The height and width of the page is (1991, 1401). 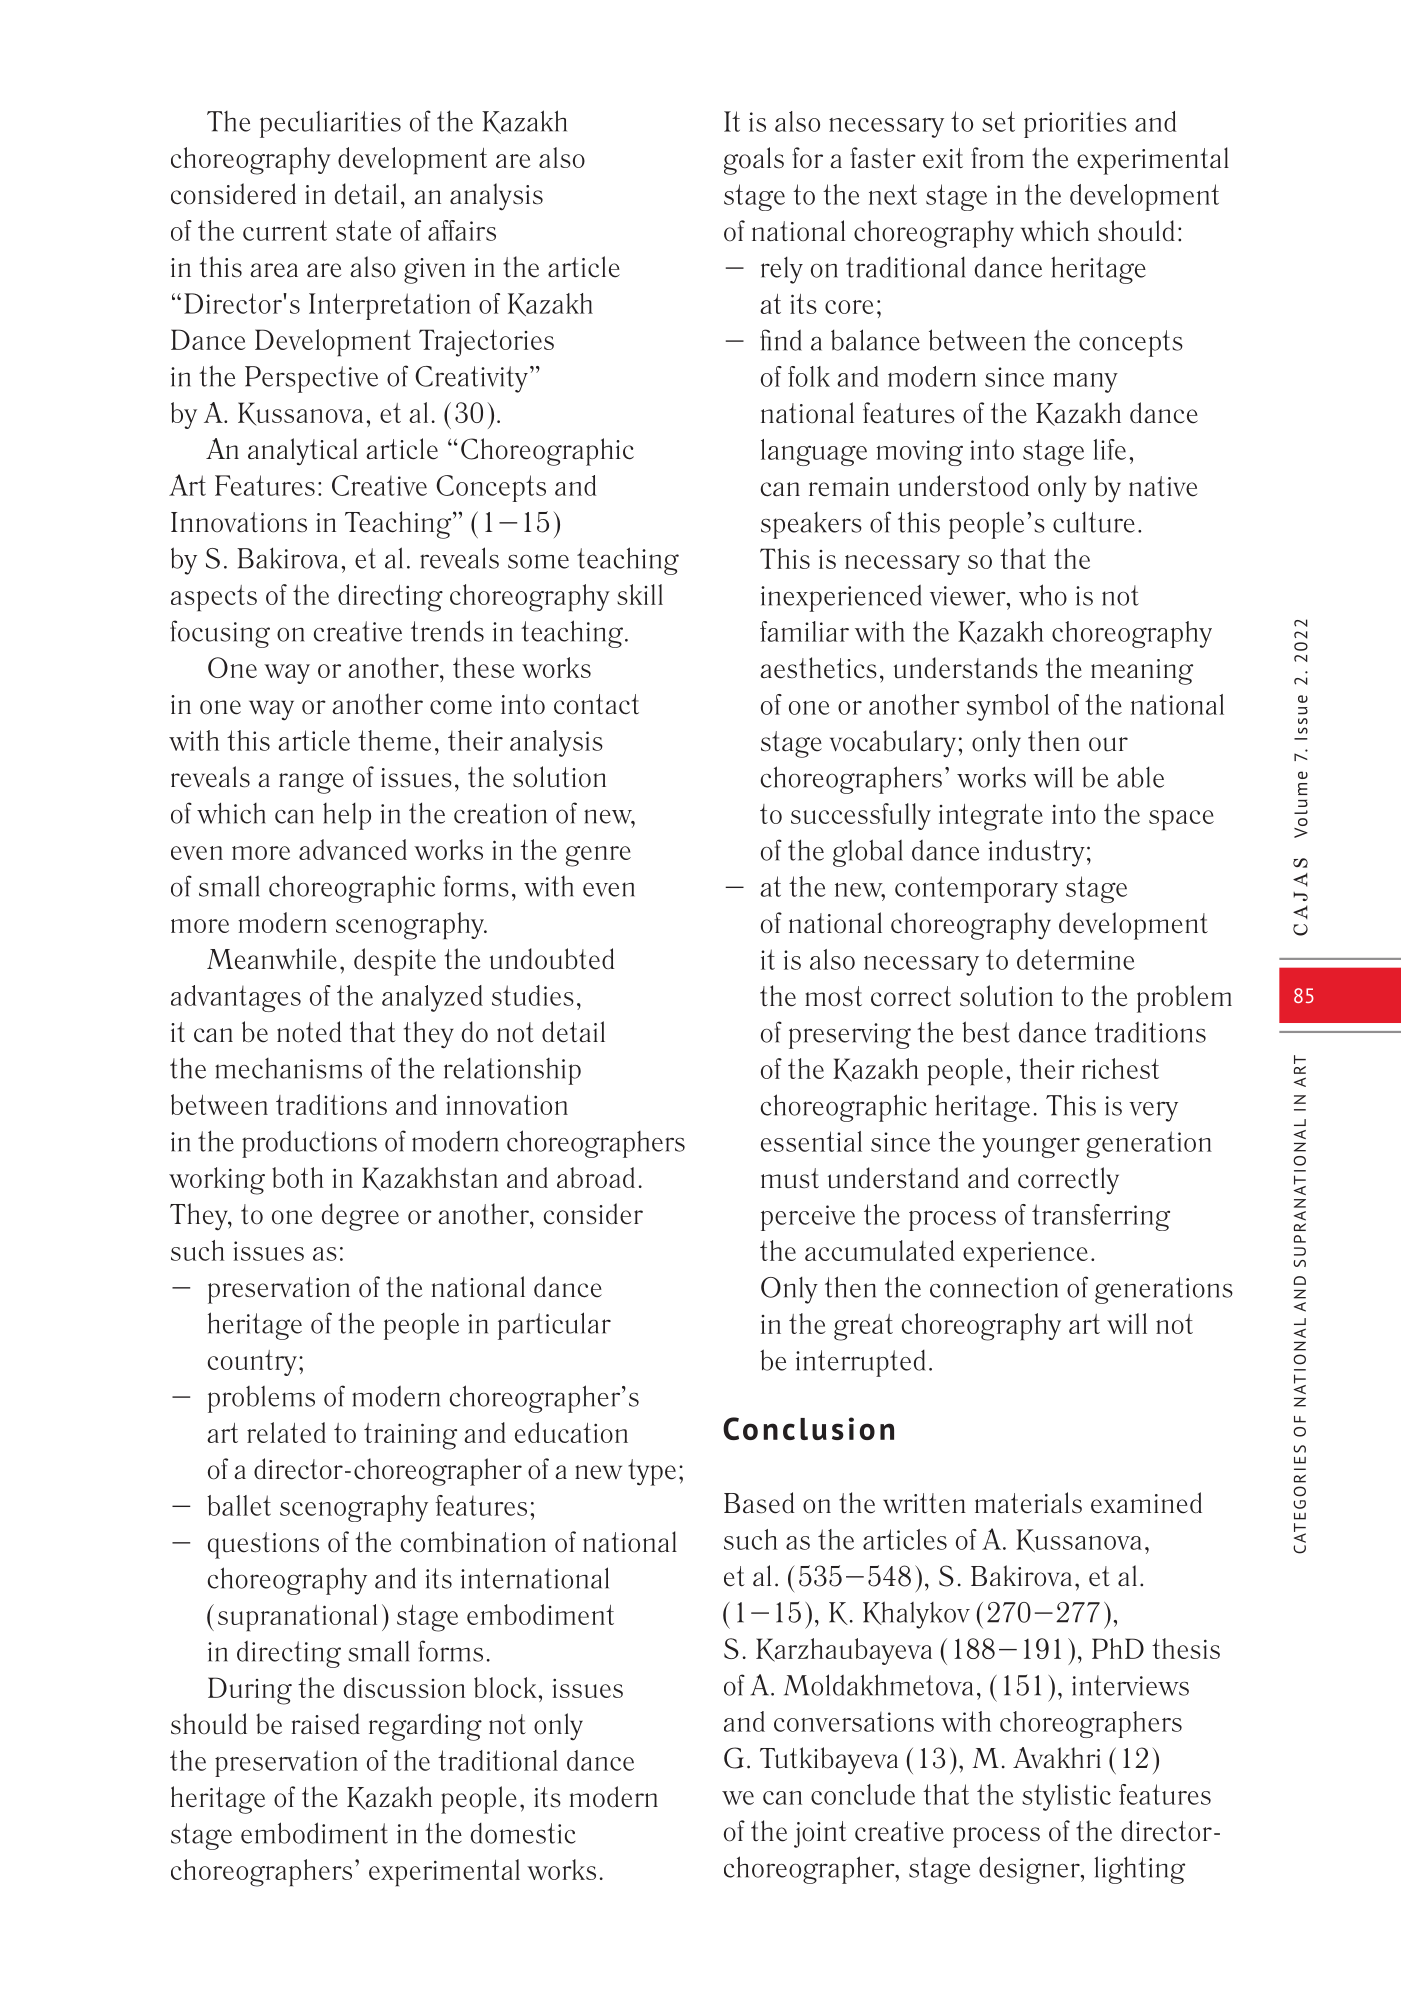 I want to click on skill, so click(x=640, y=594).
